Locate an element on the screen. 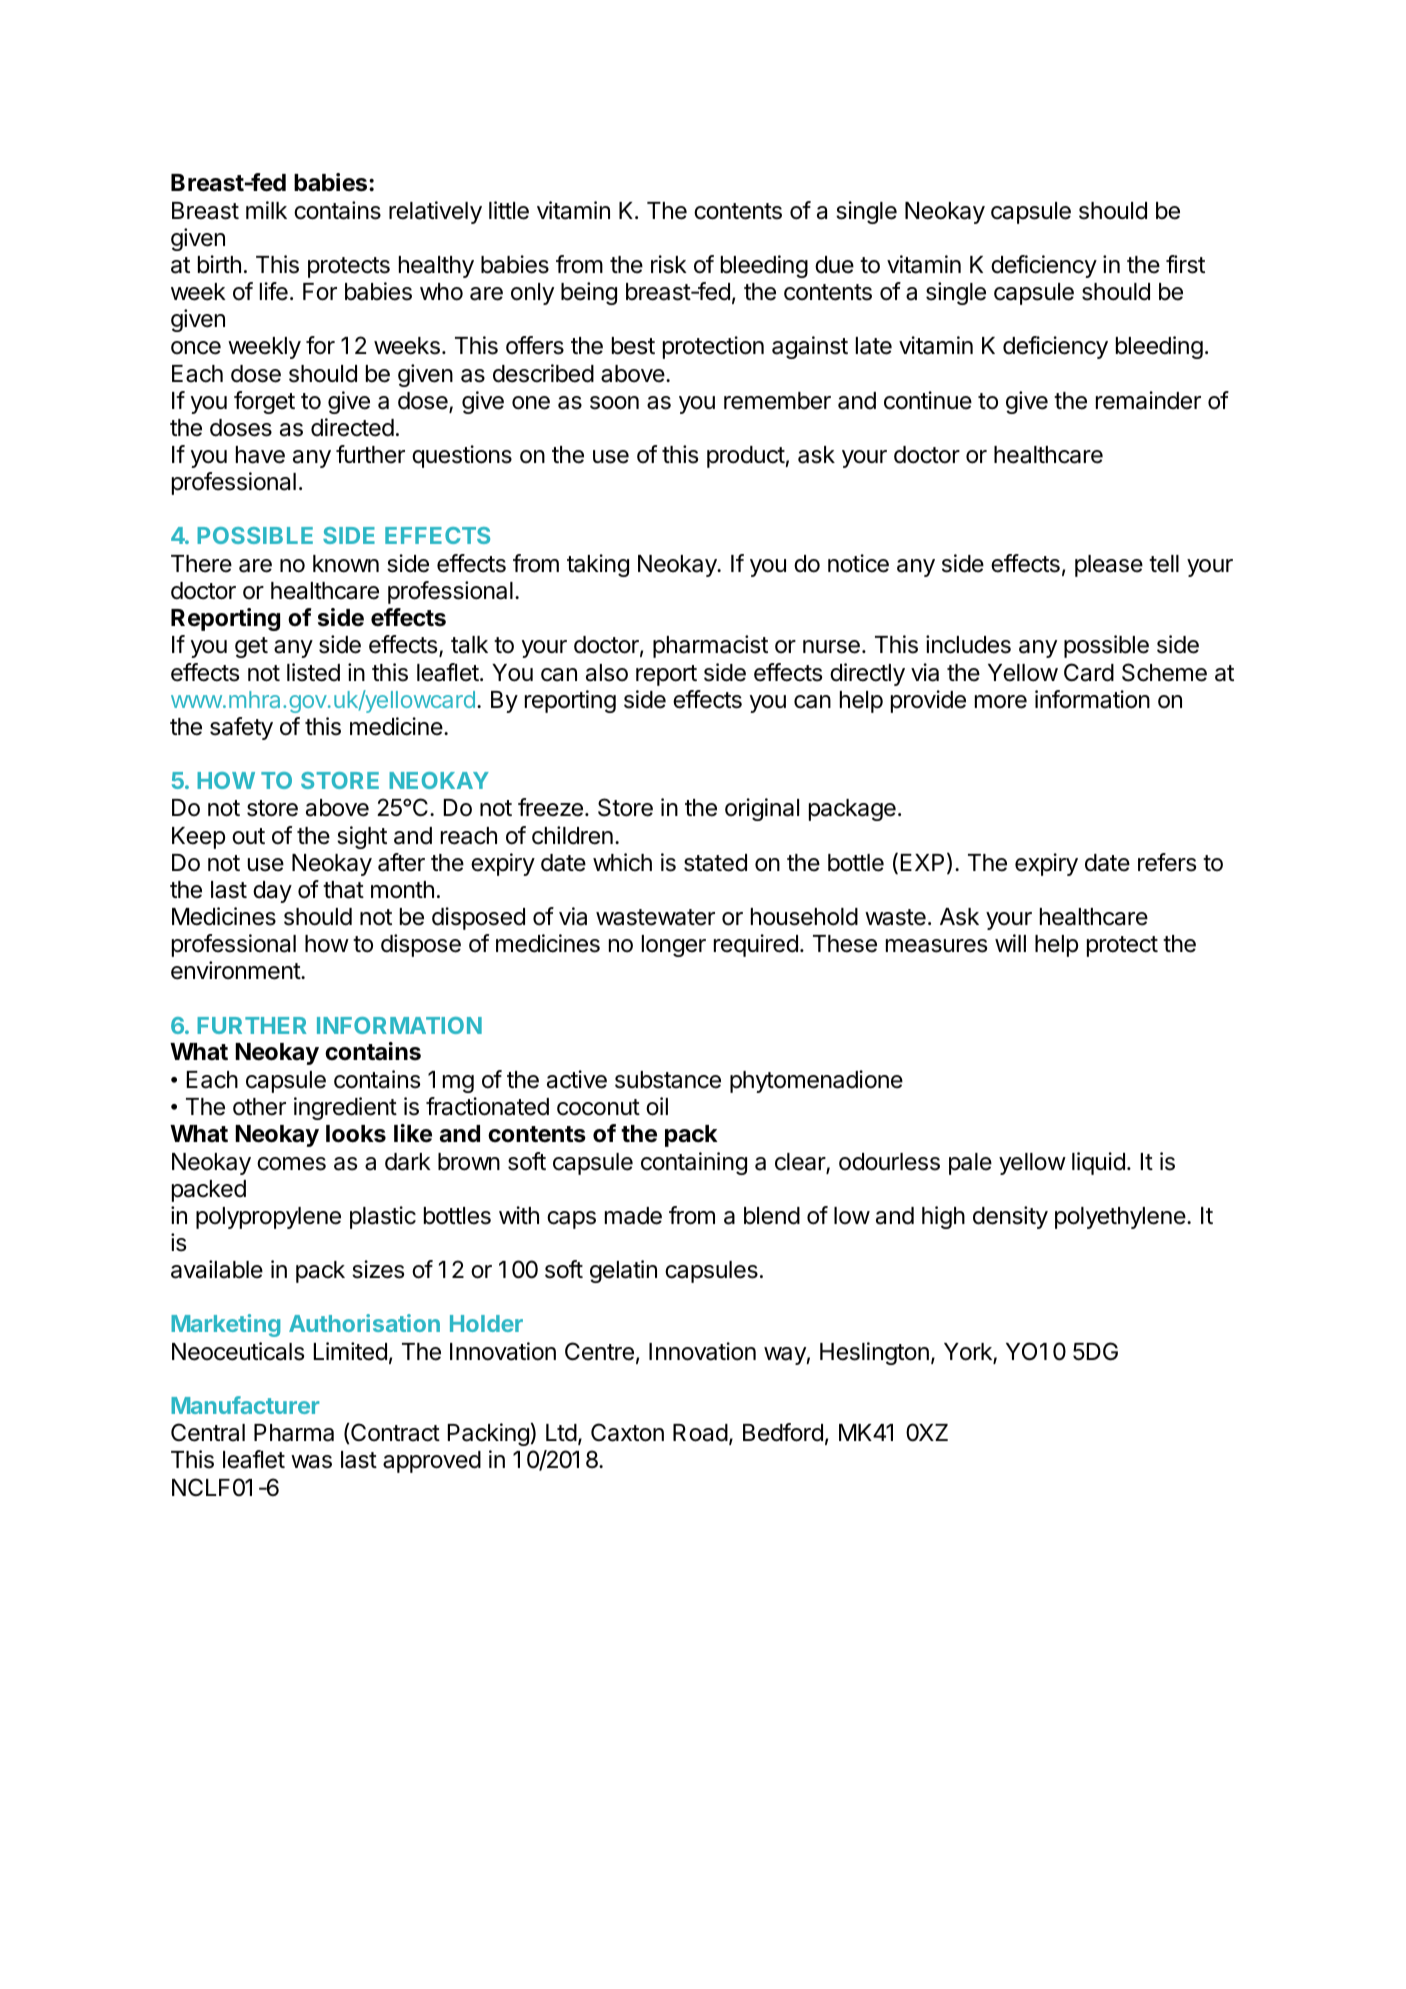  oil is located at coordinates (657, 1106).
